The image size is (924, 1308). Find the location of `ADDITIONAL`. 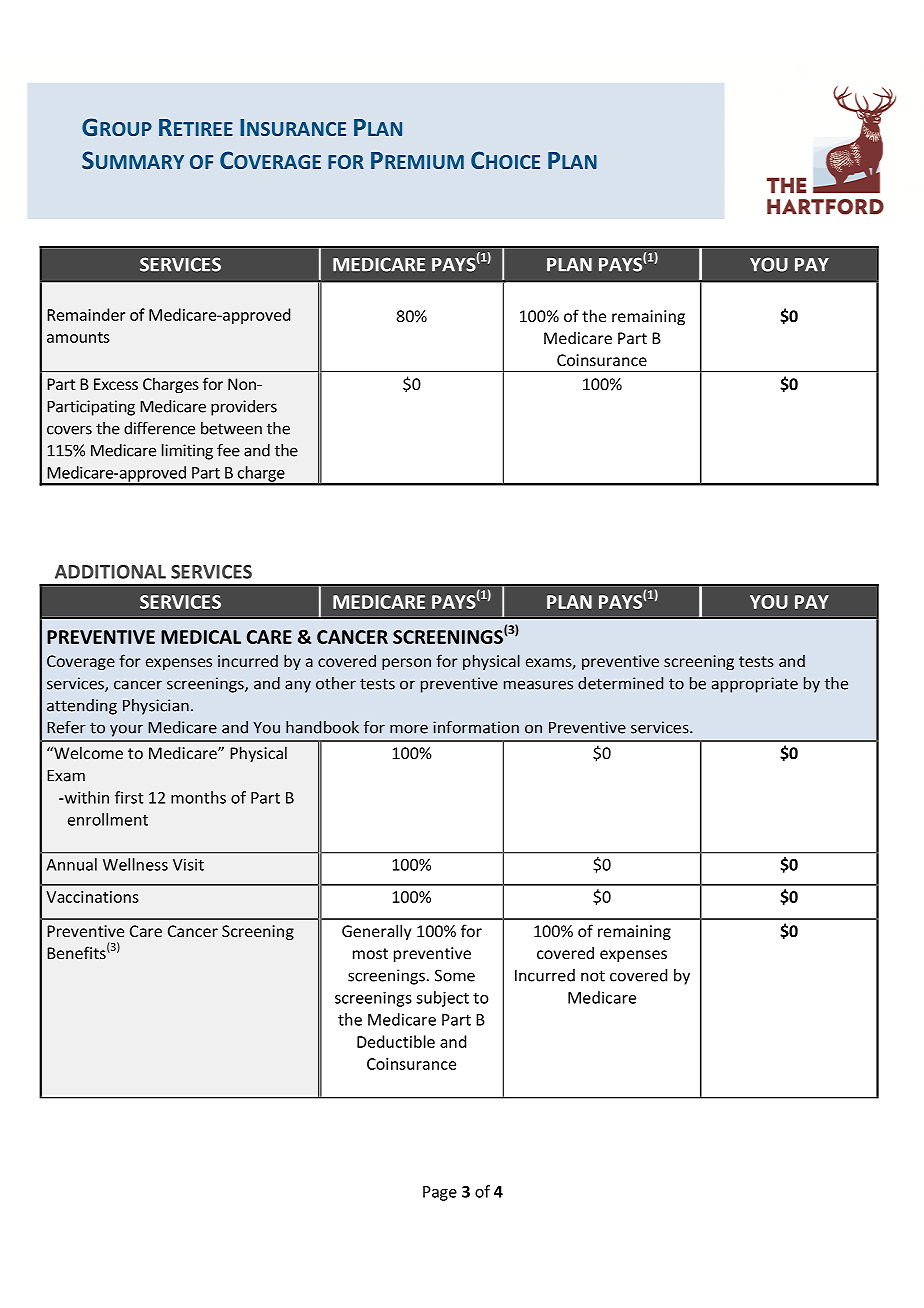

ADDITIONAL is located at coordinates (110, 572).
